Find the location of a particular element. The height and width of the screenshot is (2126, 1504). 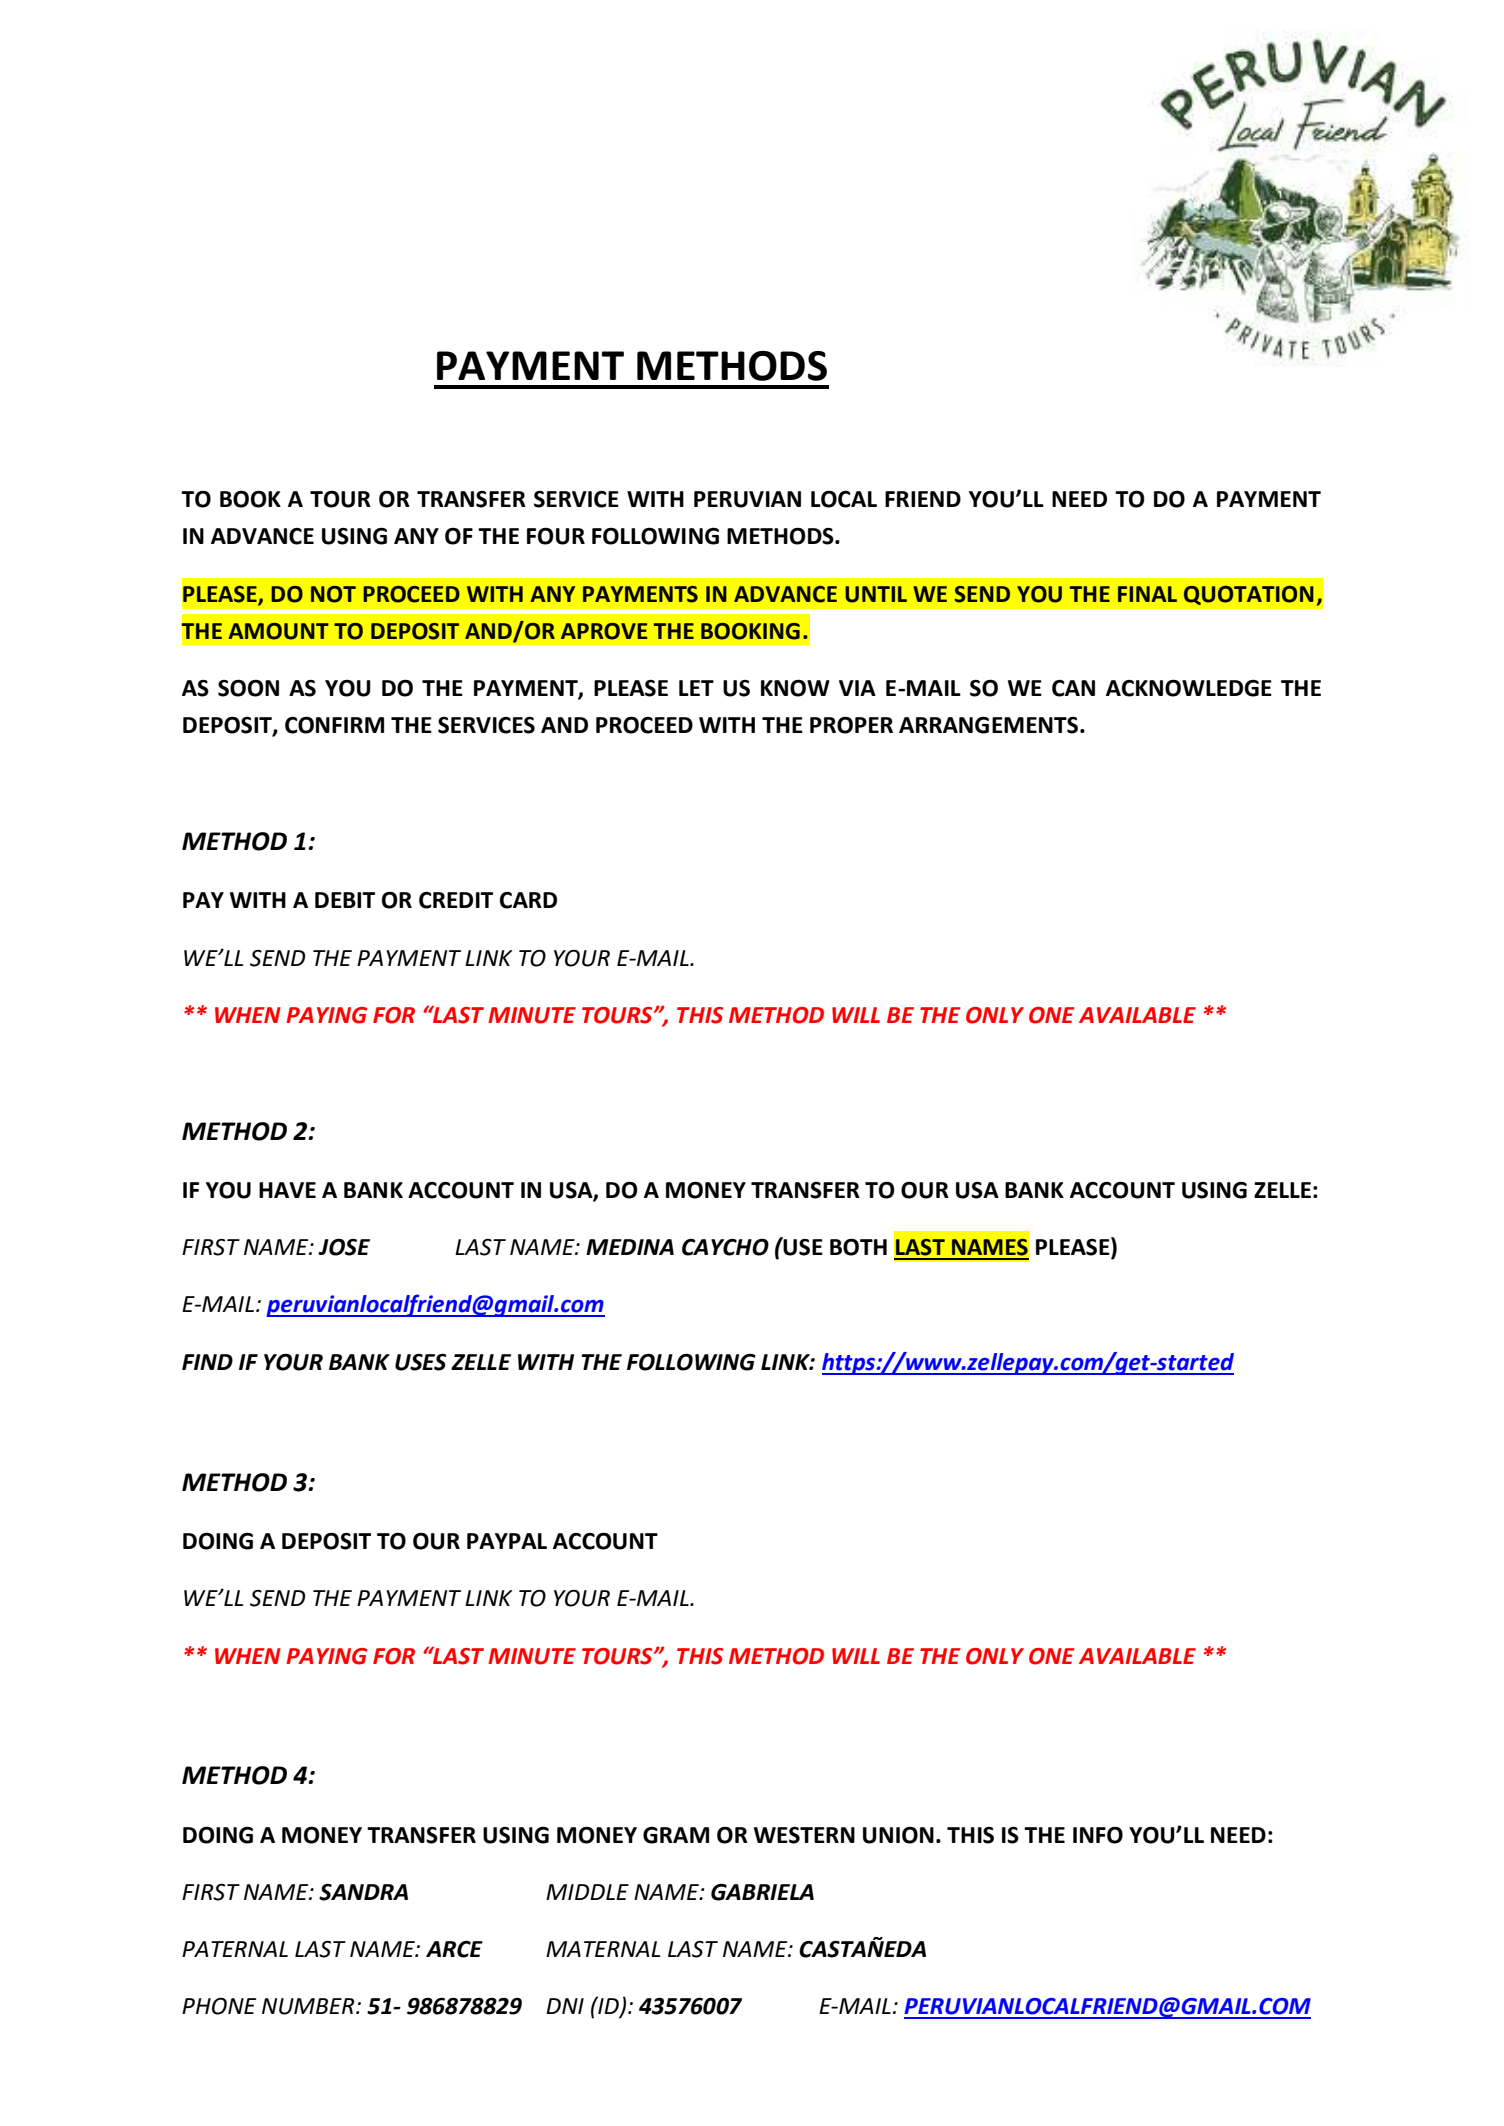

FINAL is located at coordinates (1147, 594).
